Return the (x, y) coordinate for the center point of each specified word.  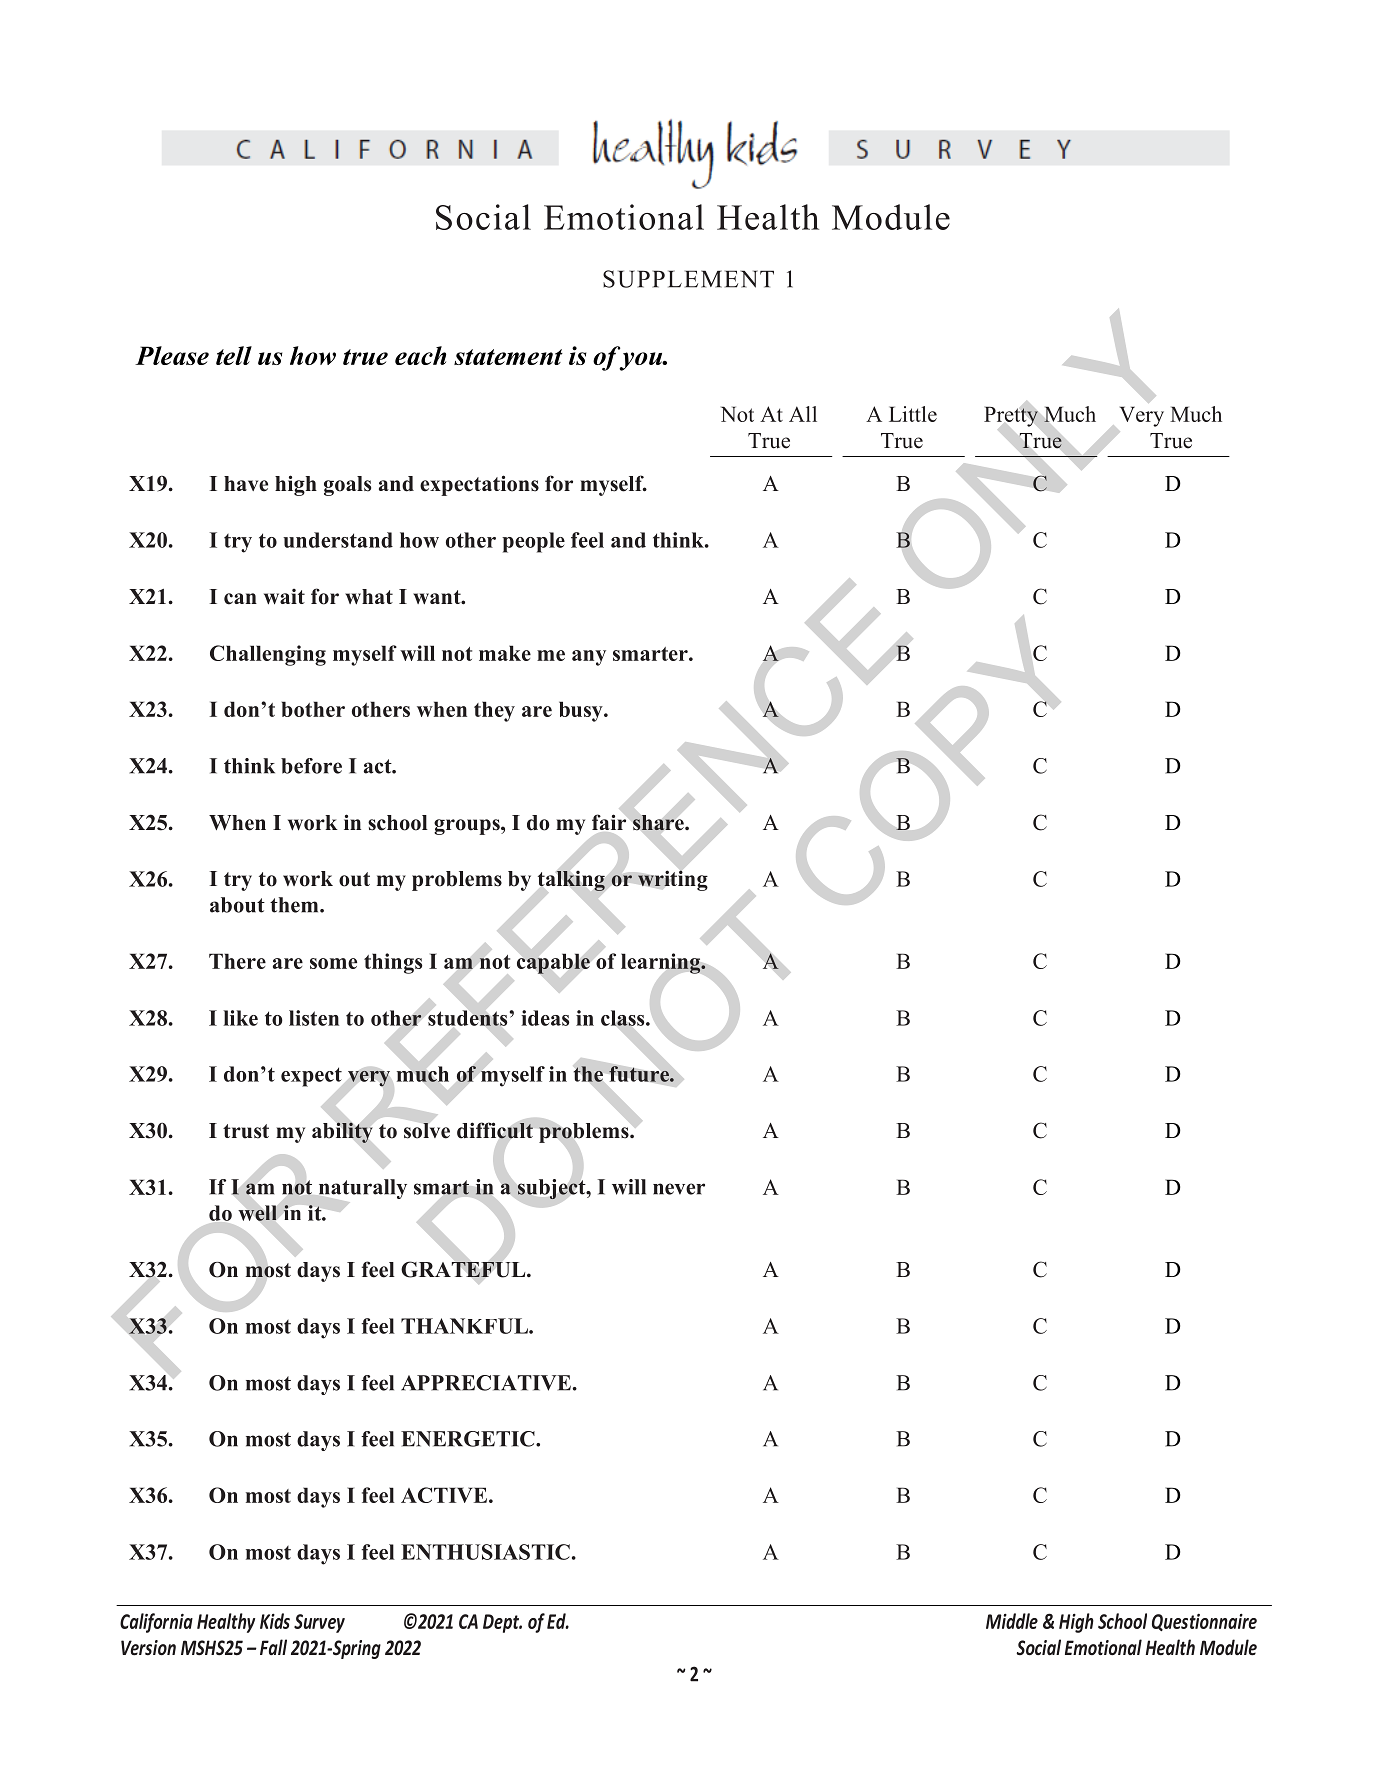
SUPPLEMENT (688, 279)
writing (673, 880)
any (589, 658)
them (295, 905)
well (257, 1213)
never (679, 1189)
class (624, 1018)
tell (234, 355)
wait (284, 597)
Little (913, 414)
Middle (1012, 1621)
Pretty (1011, 416)
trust (246, 1131)
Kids (275, 1621)
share (659, 823)
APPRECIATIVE (486, 1383)
